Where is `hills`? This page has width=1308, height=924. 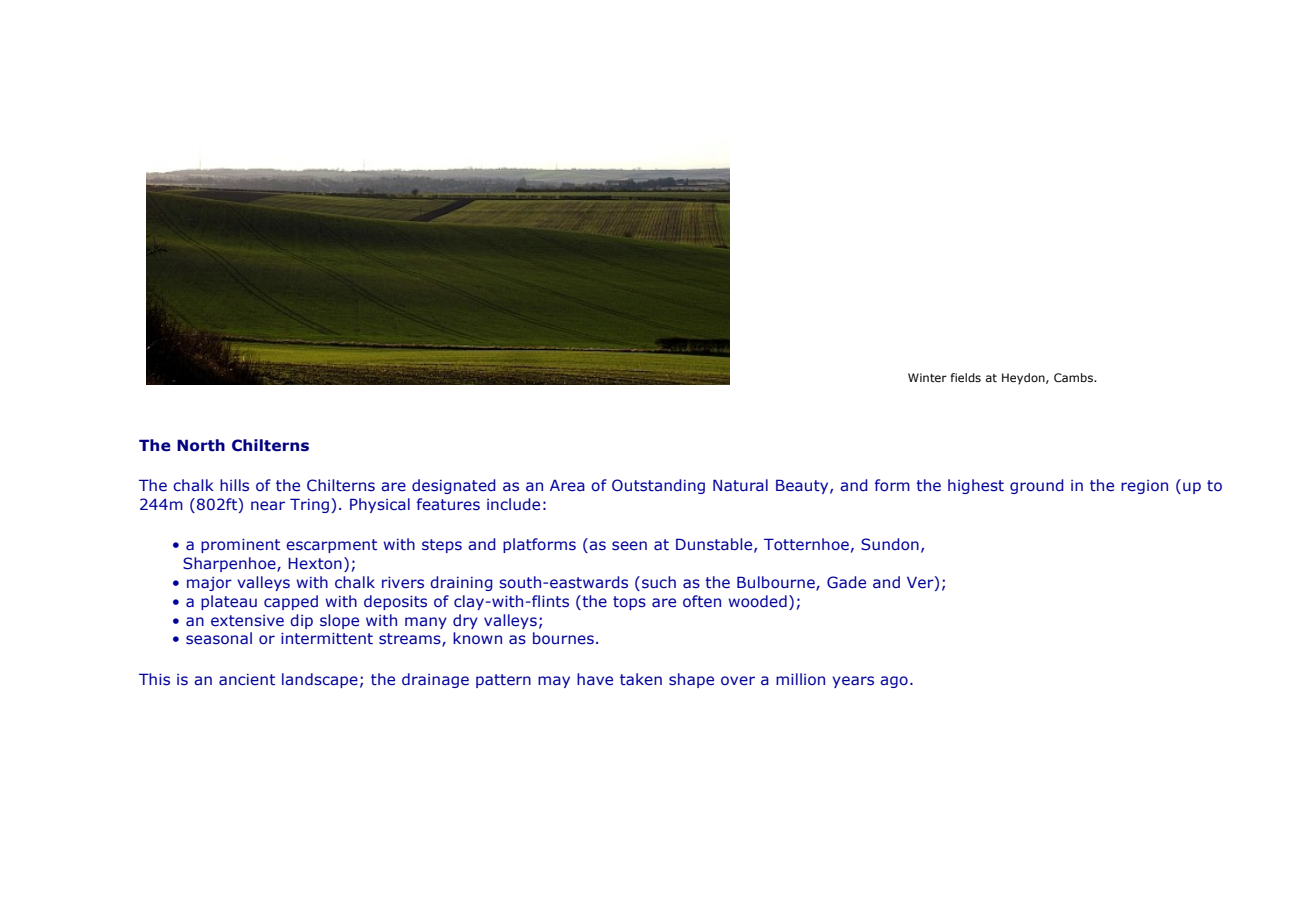 hills is located at coordinates (234, 485).
